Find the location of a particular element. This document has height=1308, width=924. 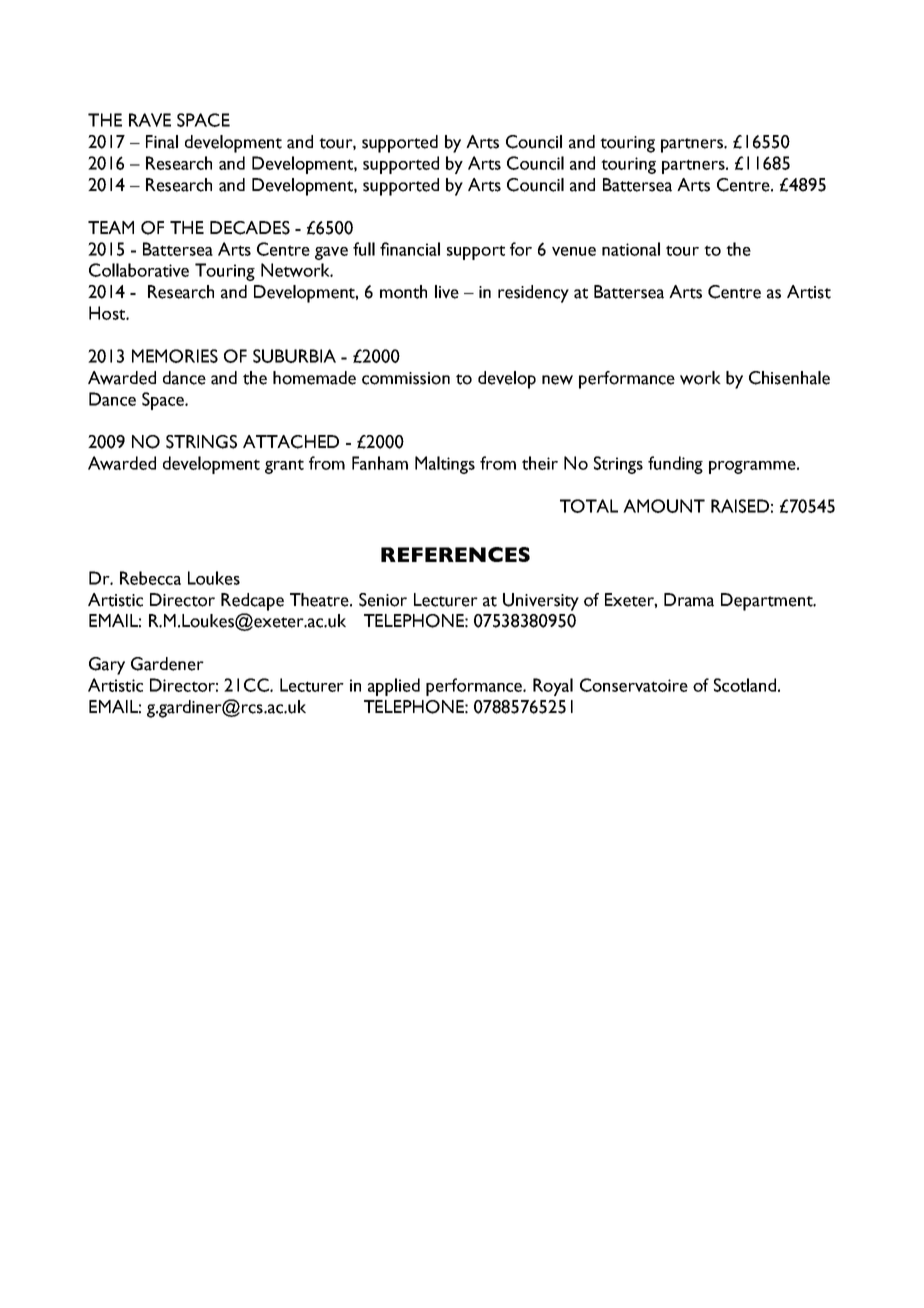

Collaborative is located at coordinates (139, 270).
